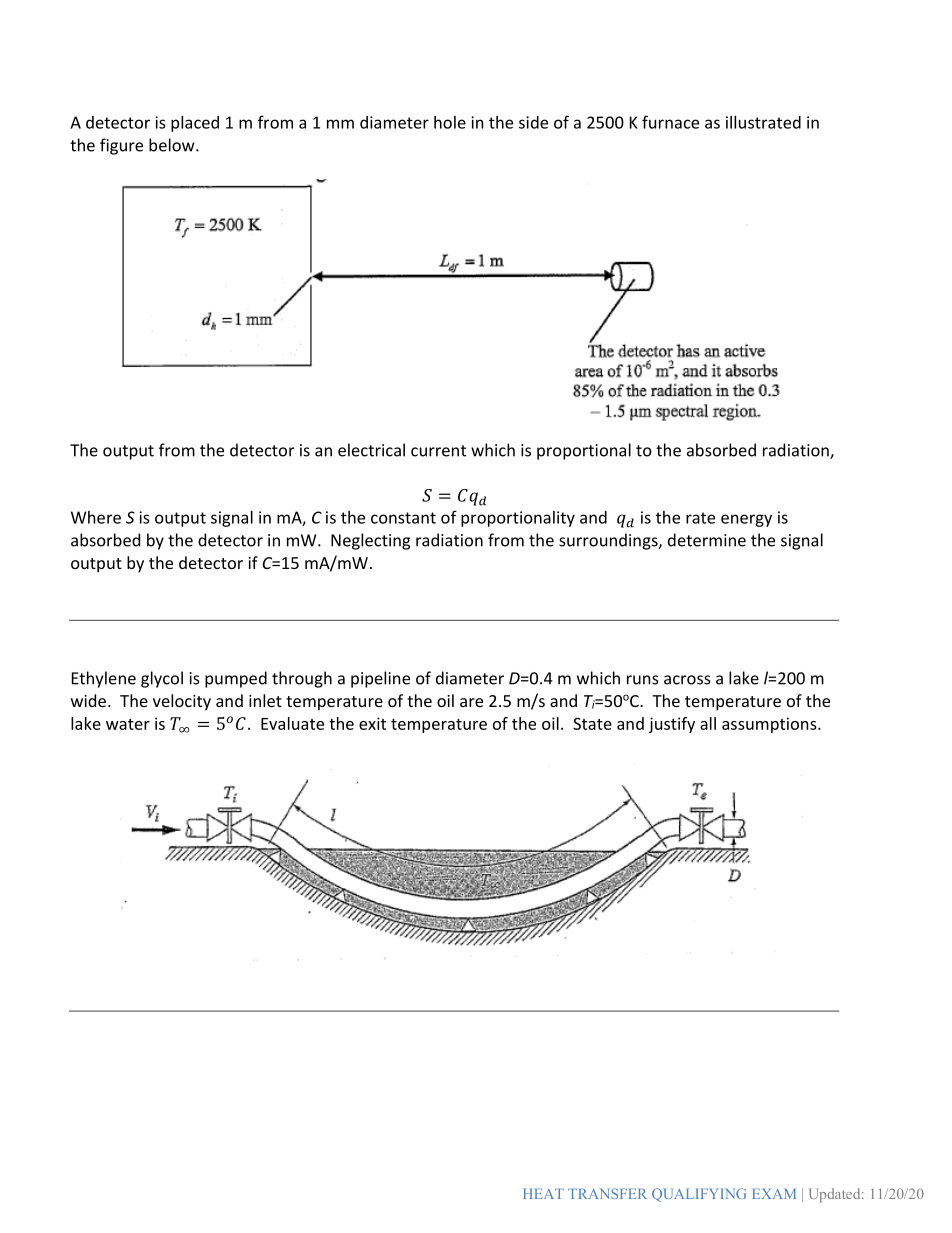  What do you see at coordinates (672, 725) in the screenshot?
I see `justify` at bounding box center [672, 725].
